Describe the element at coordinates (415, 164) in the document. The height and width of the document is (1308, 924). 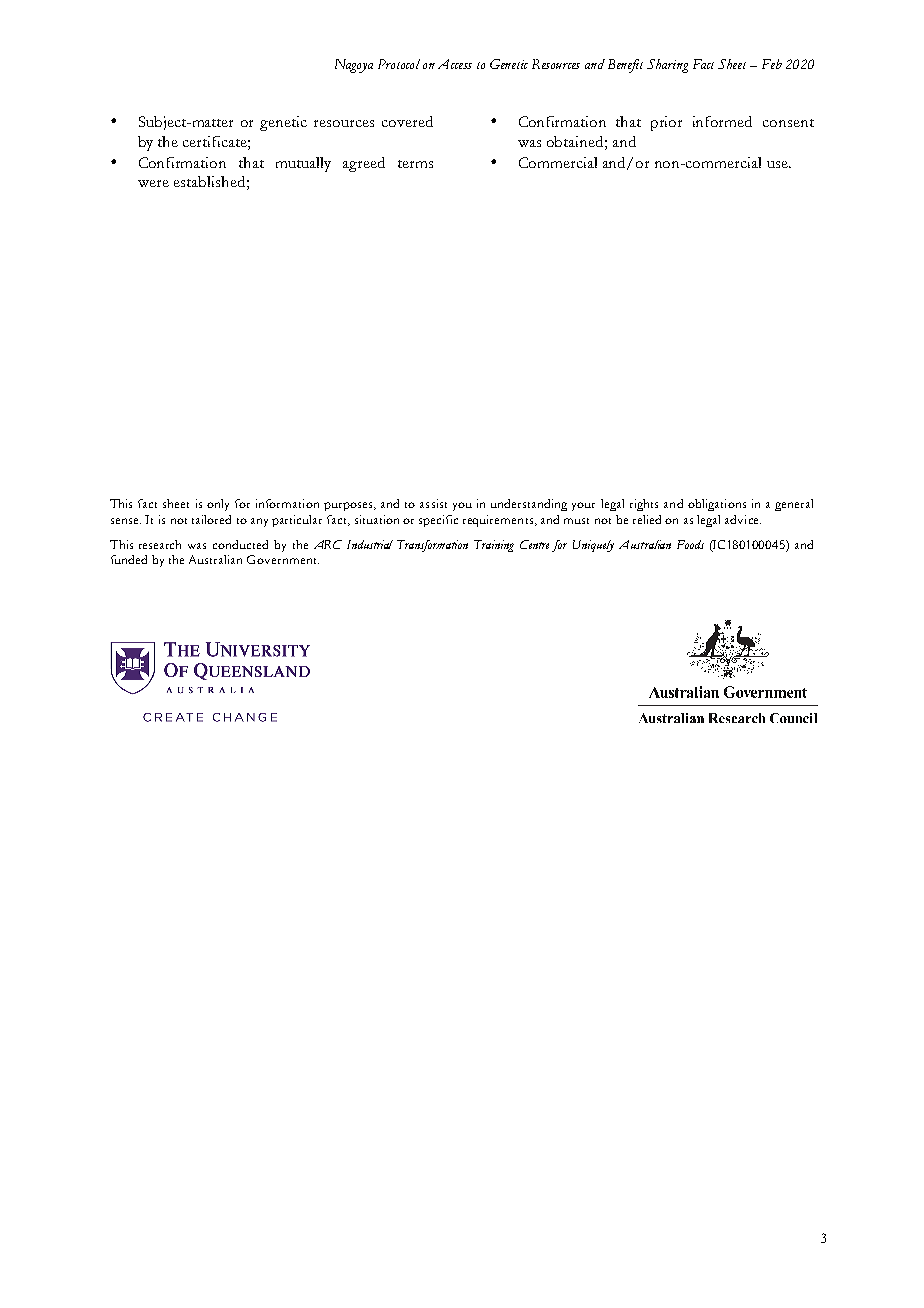
I see `terms` at that location.
